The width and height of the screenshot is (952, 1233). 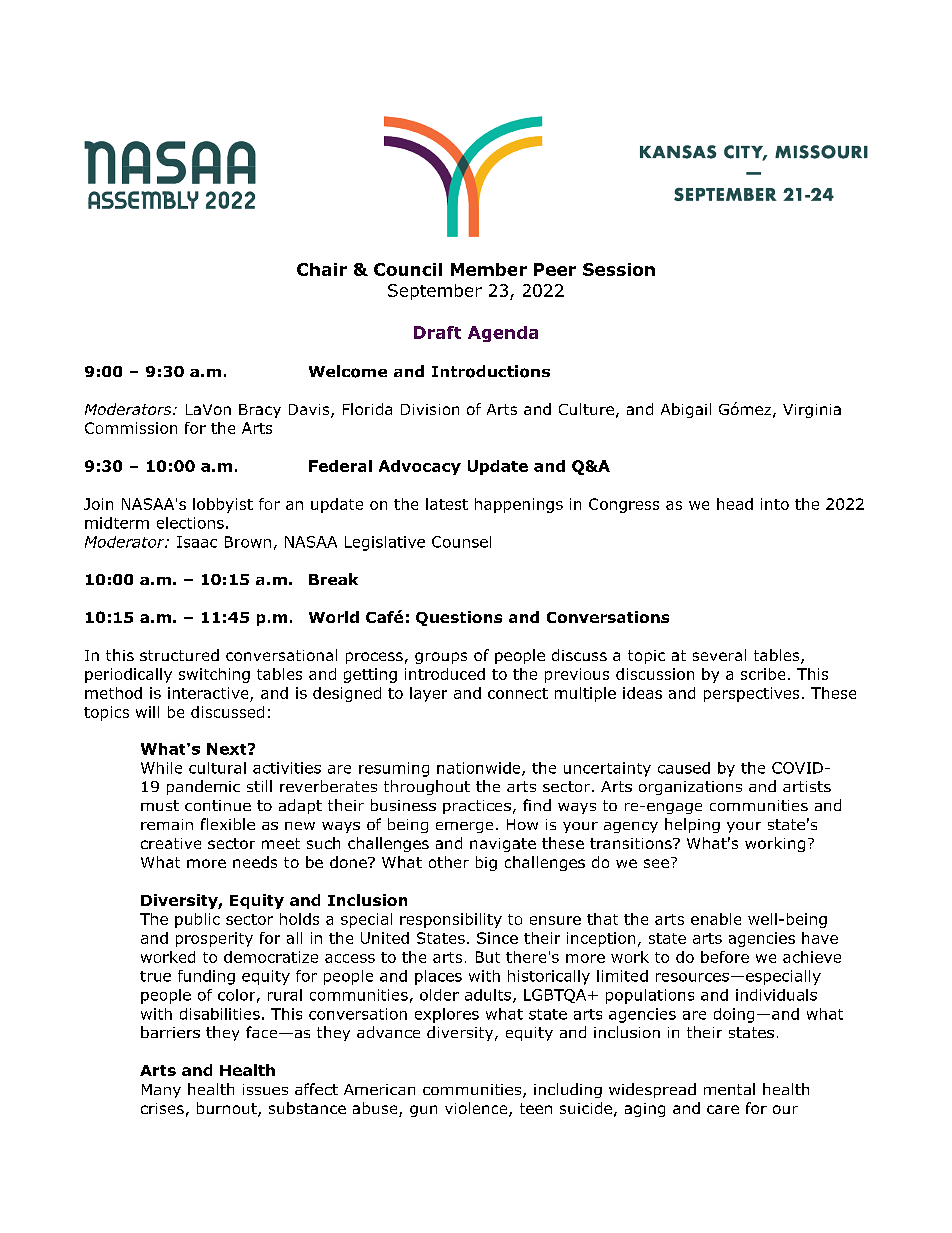 I want to click on introduced, so click(x=445, y=674).
